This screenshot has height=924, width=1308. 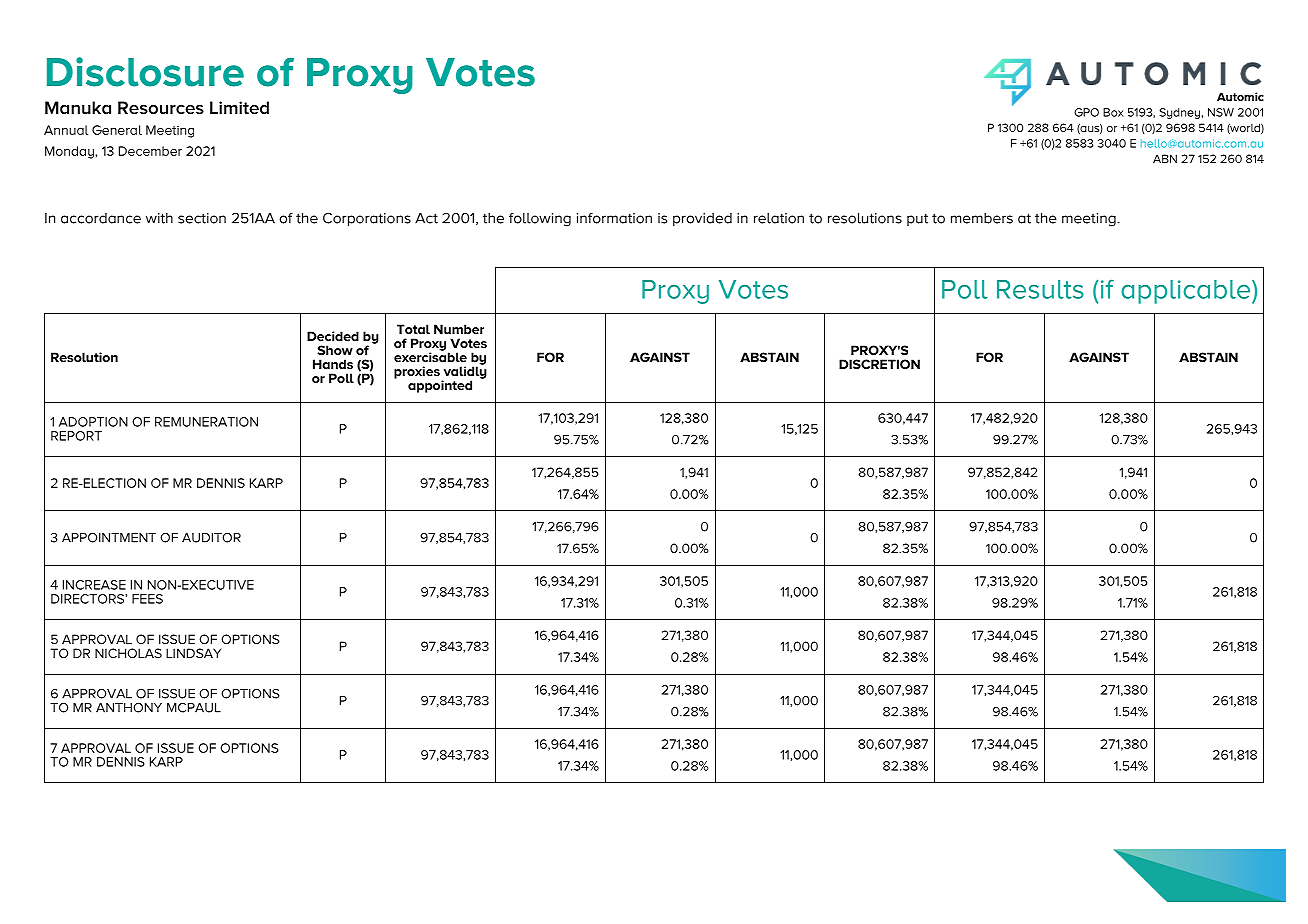 What do you see at coordinates (1113, 112) in the screenshot?
I see `Box` at bounding box center [1113, 112].
